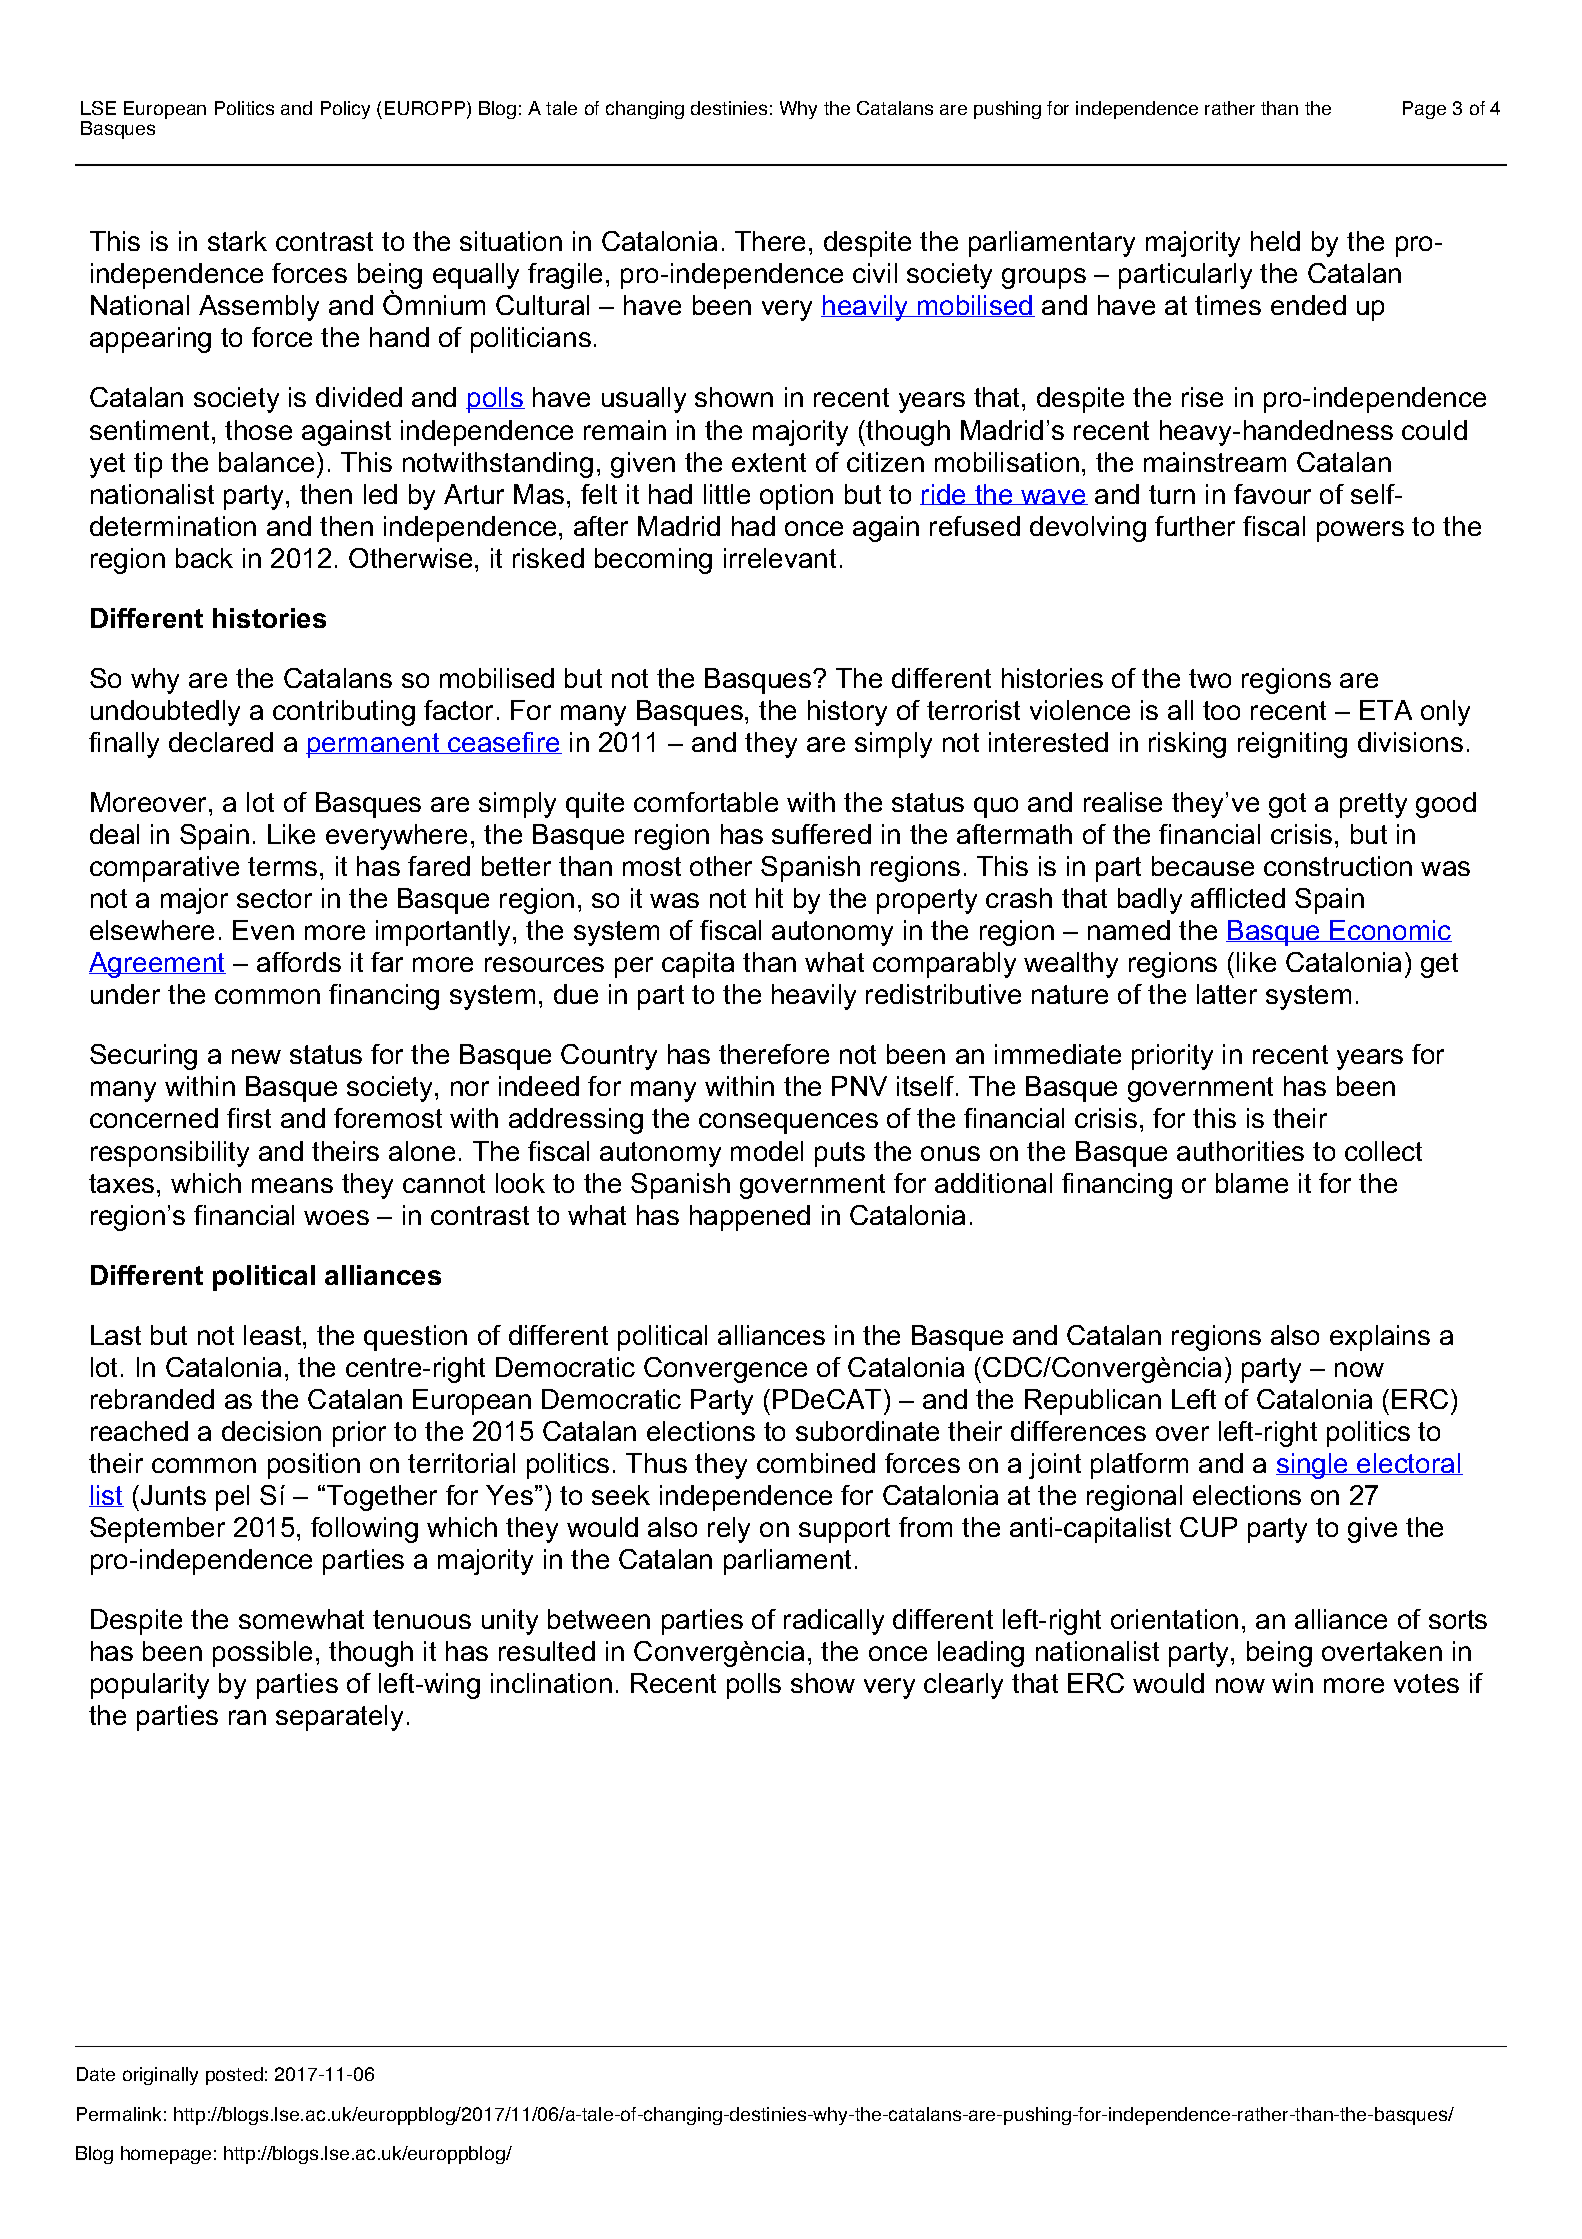 The width and height of the screenshot is (1582, 2239). Describe the element at coordinates (875, 273) in the screenshot. I see `civil` at that location.
